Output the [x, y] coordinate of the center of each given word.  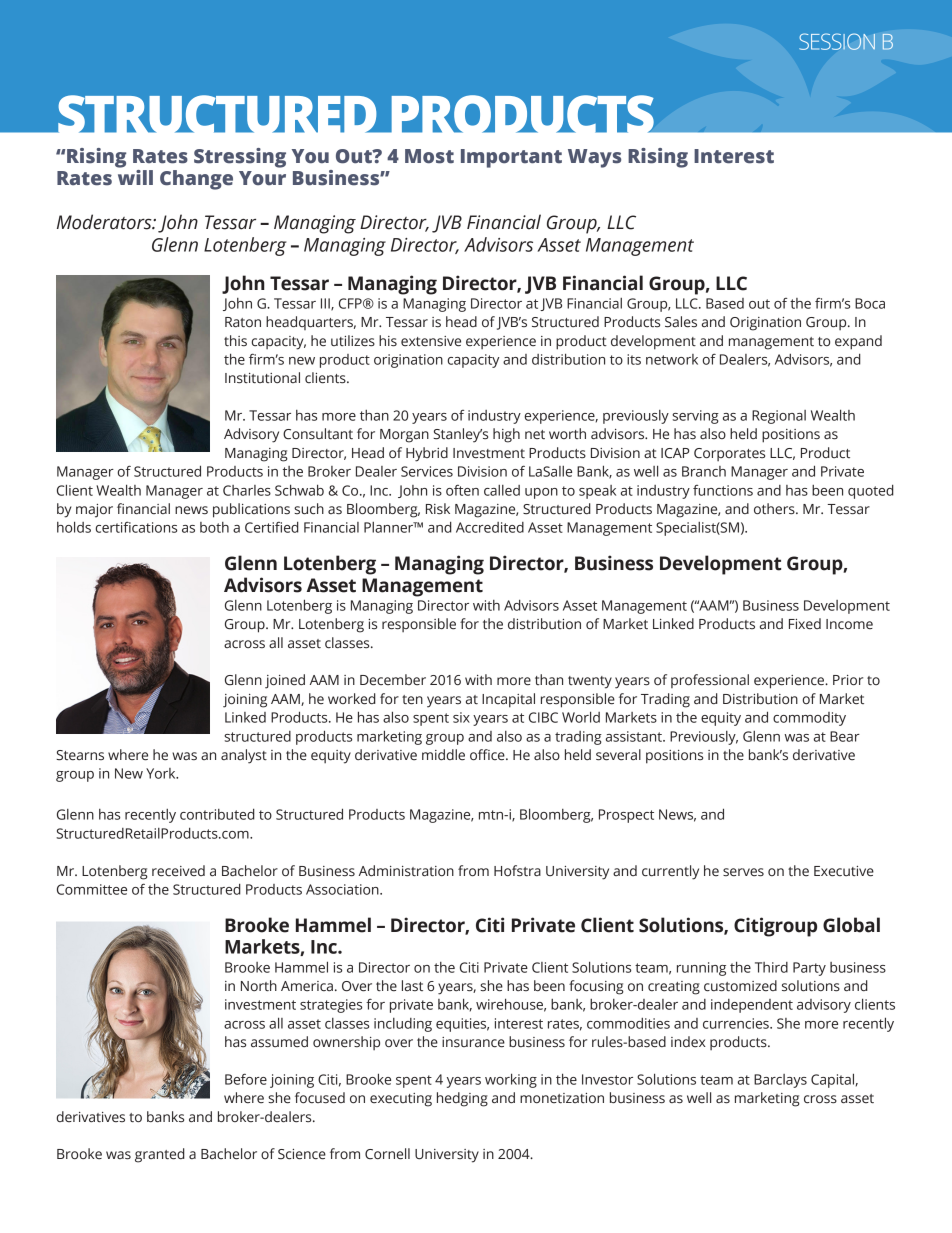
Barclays [780, 1081]
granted [160, 1155]
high [506, 435]
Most [429, 156]
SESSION [837, 41]
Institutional [262, 378]
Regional [779, 417]
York [162, 773]
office [488, 755]
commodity [809, 719]
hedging [462, 1099]
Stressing [240, 158]
